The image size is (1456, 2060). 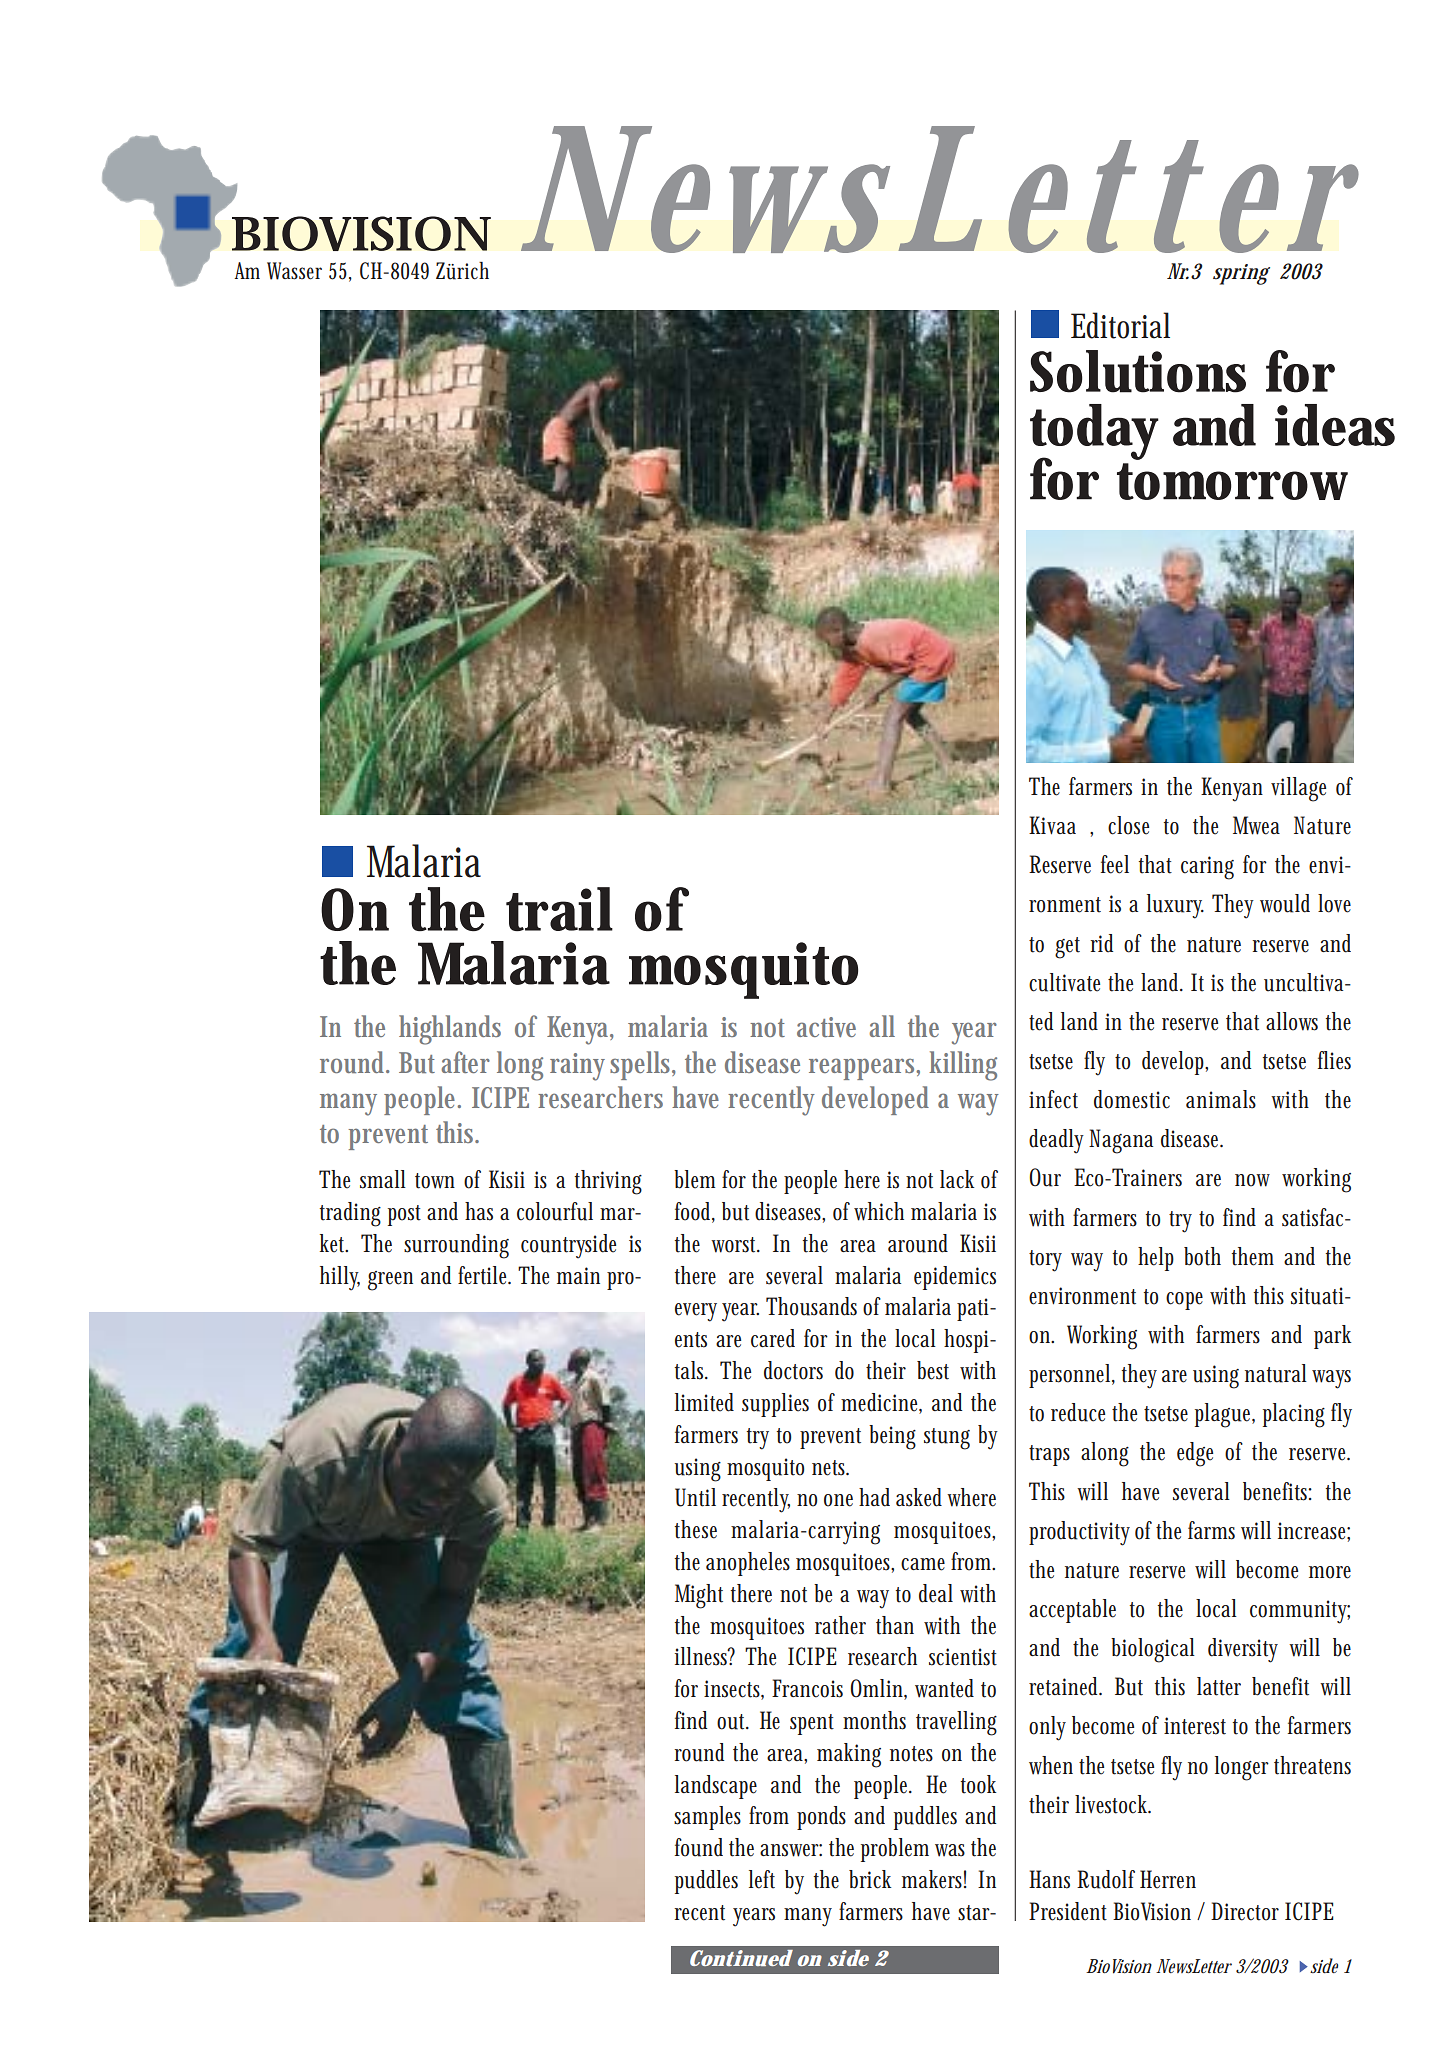 I want to click on plague, so click(x=1222, y=1415).
